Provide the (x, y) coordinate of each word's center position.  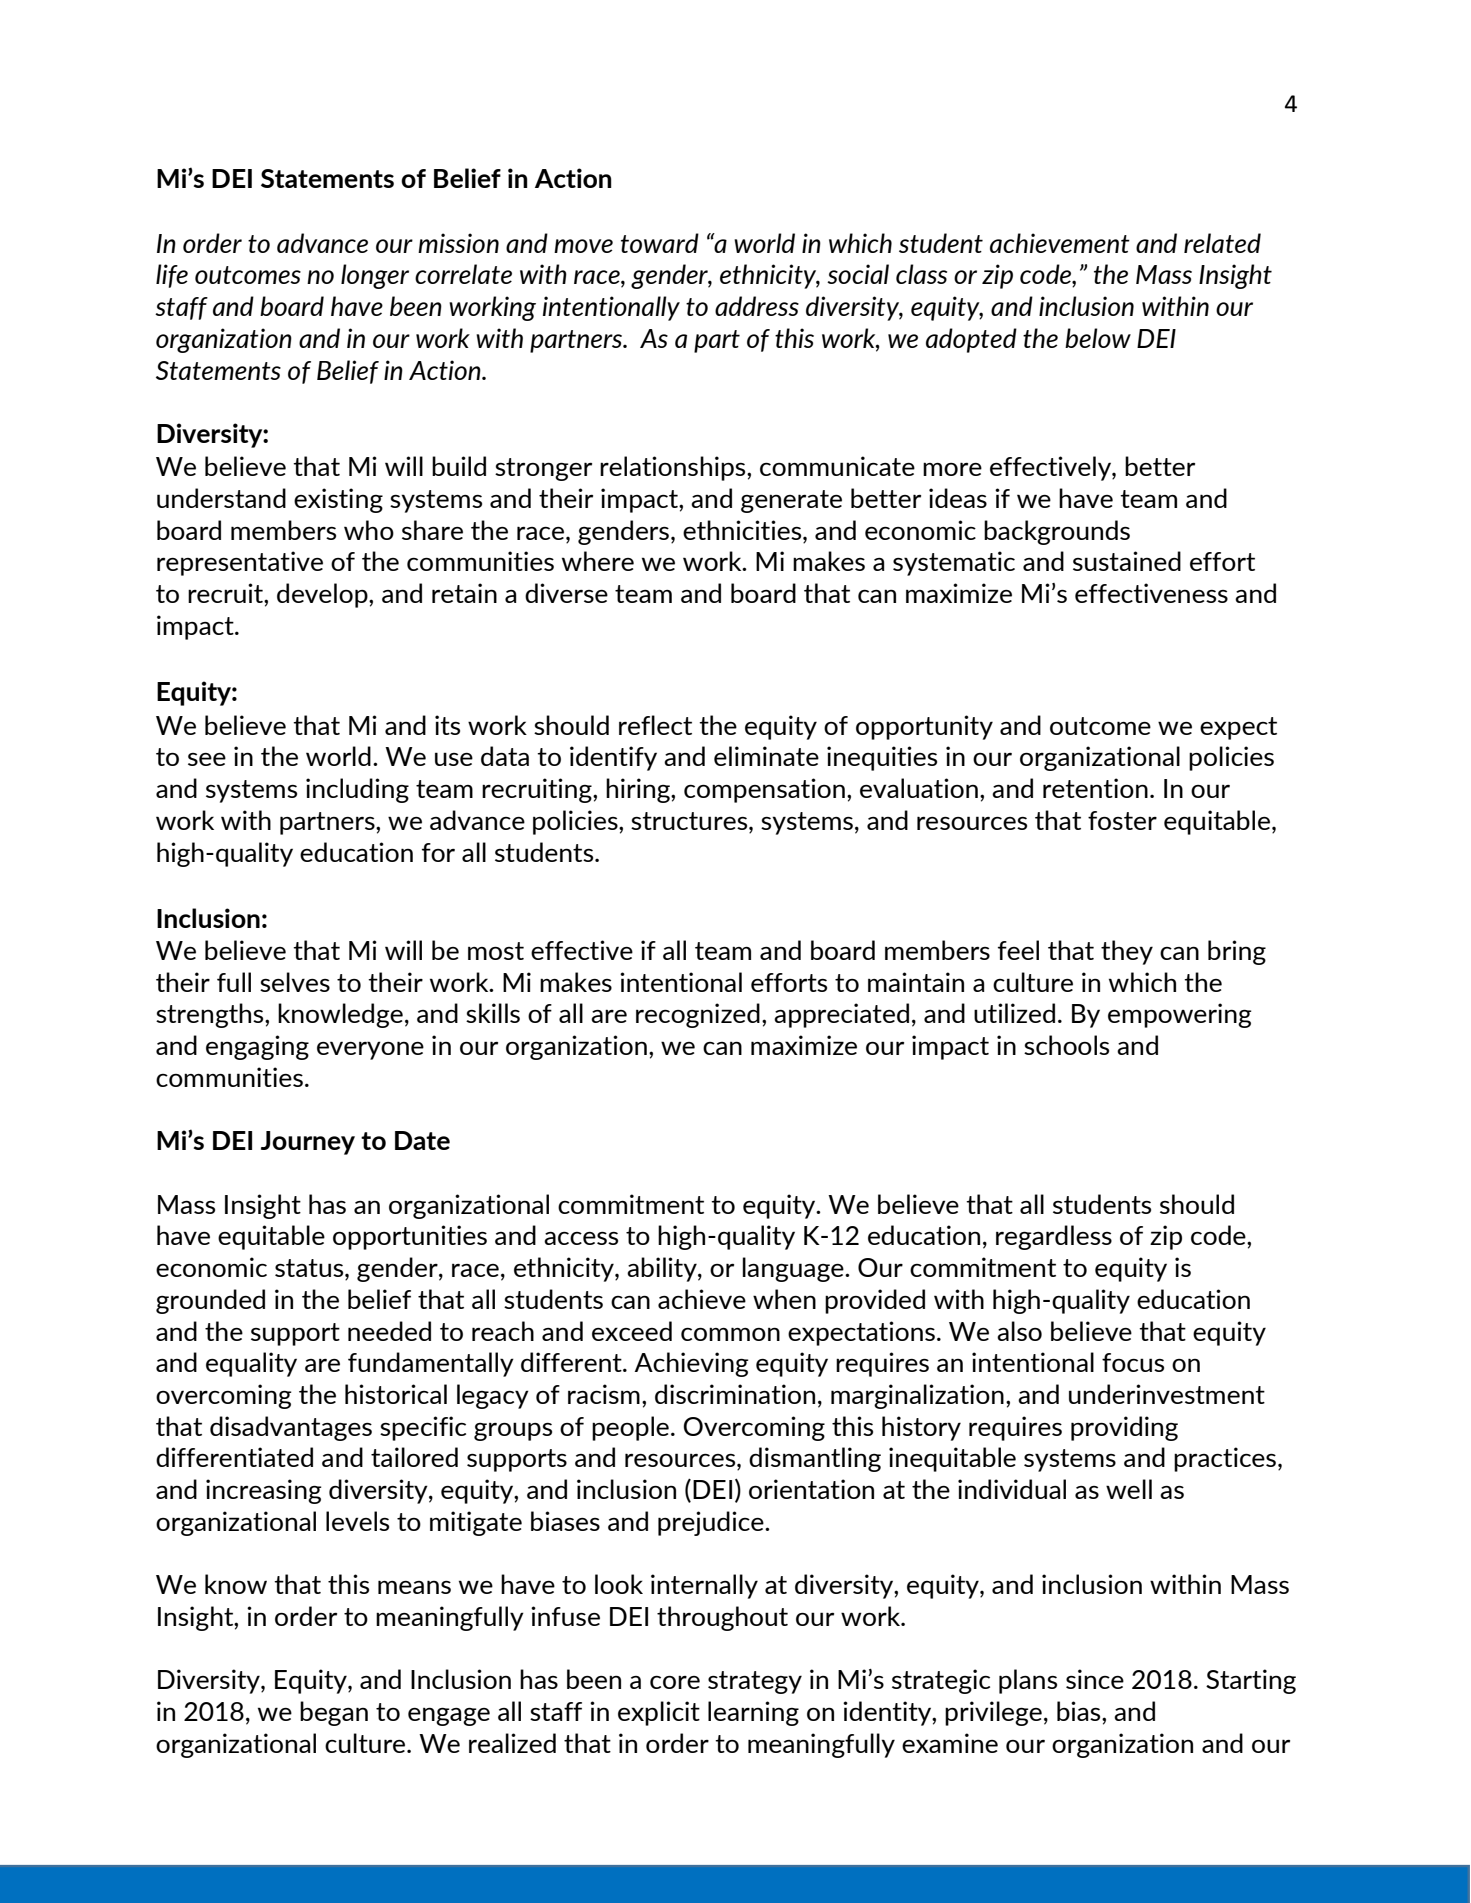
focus (1133, 1362)
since (1095, 1679)
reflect (655, 725)
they (1127, 952)
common (730, 1334)
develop (323, 595)
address (757, 306)
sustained (1127, 561)
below (1098, 338)
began (334, 1713)
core (675, 1682)
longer (375, 276)
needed (389, 1331)
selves (295, 982)
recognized (698, 1015)
